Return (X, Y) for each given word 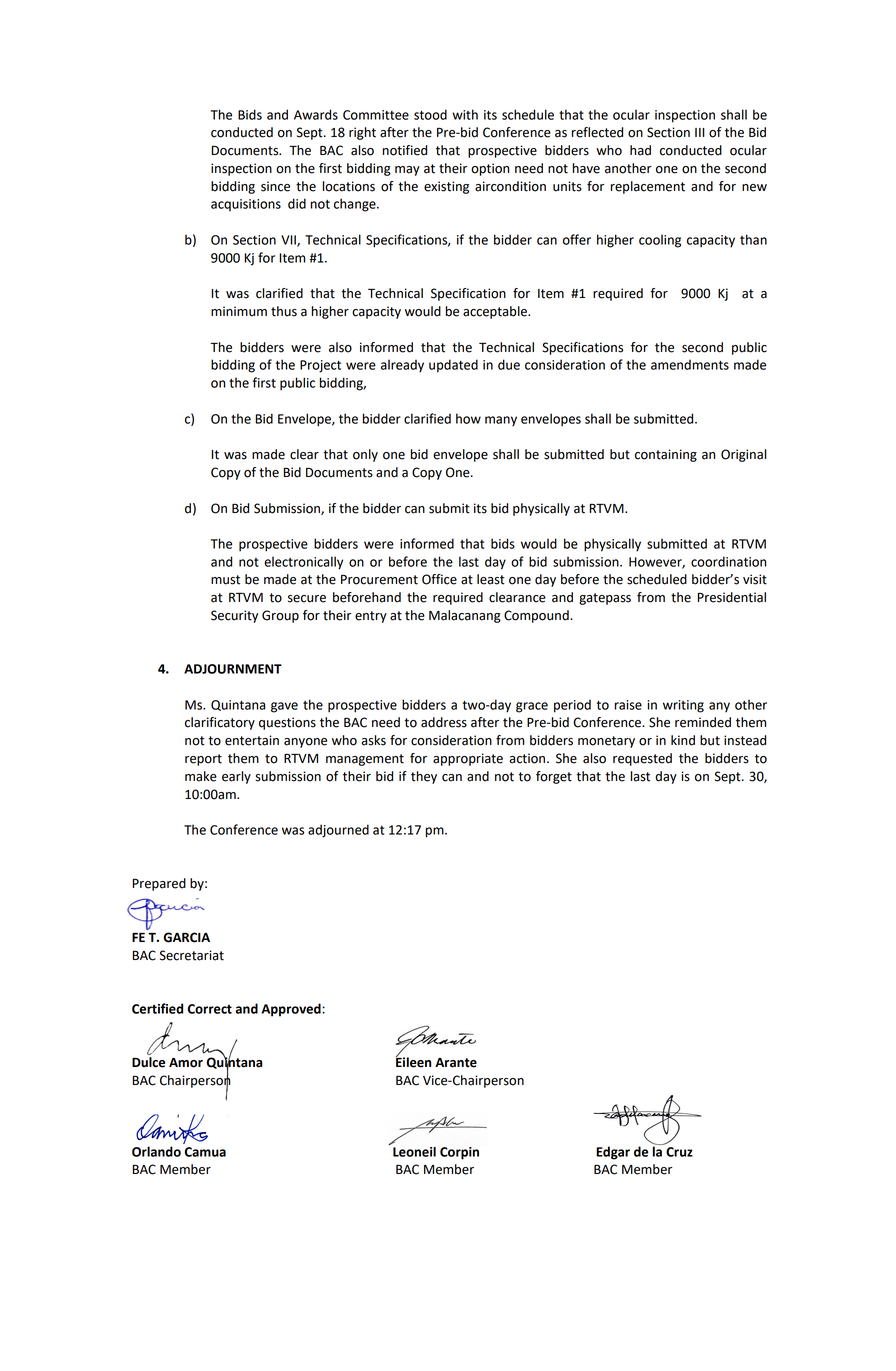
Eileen (413, 1061)
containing (666, 455)
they (424, 777)
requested (642, 759)
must (225, 580)
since (275, 186)
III (700, 132)
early (236, 777)
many (501, 421)
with (465, 114)
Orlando (156, 1151)
